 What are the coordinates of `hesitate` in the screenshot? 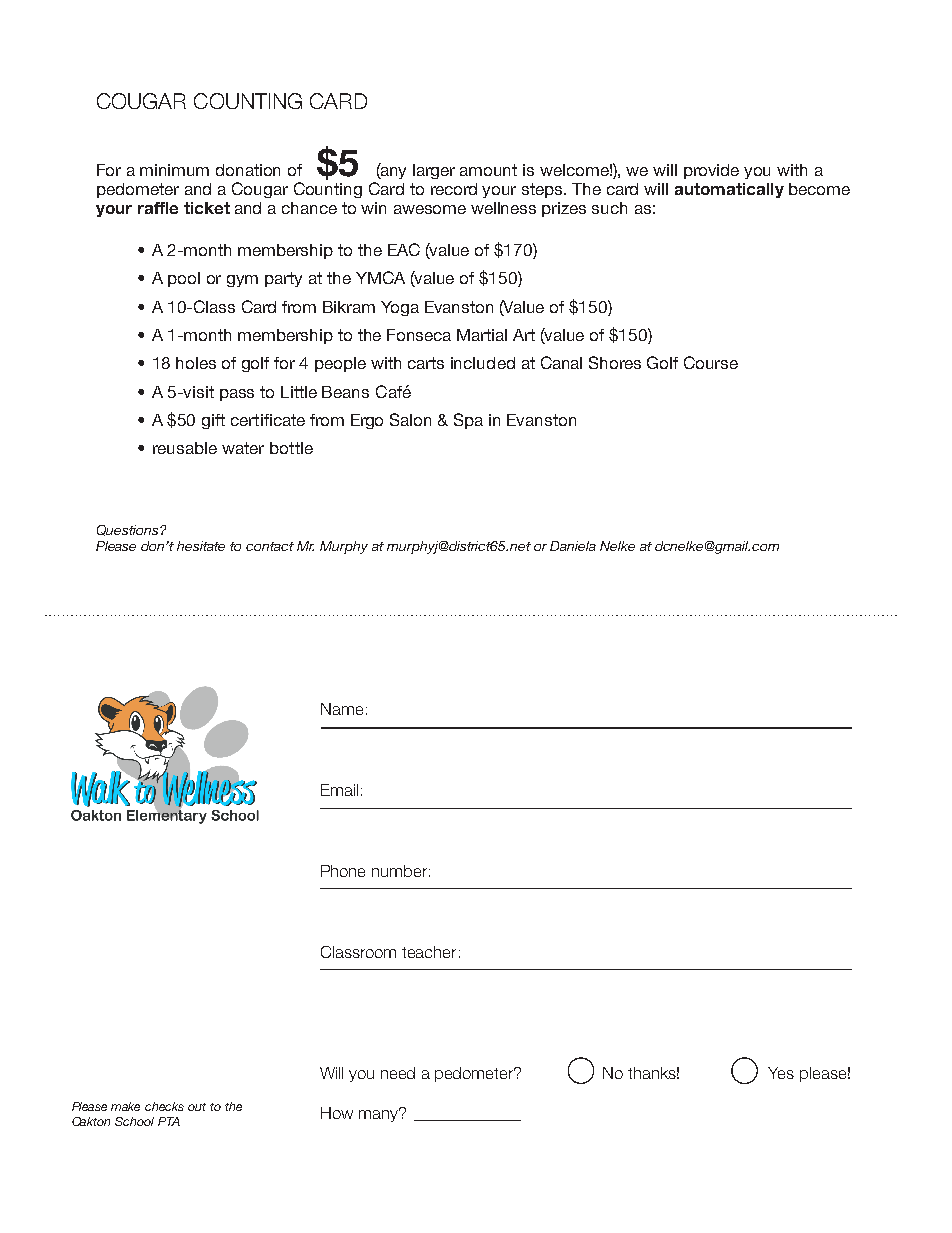 It's located at (201, 546).
